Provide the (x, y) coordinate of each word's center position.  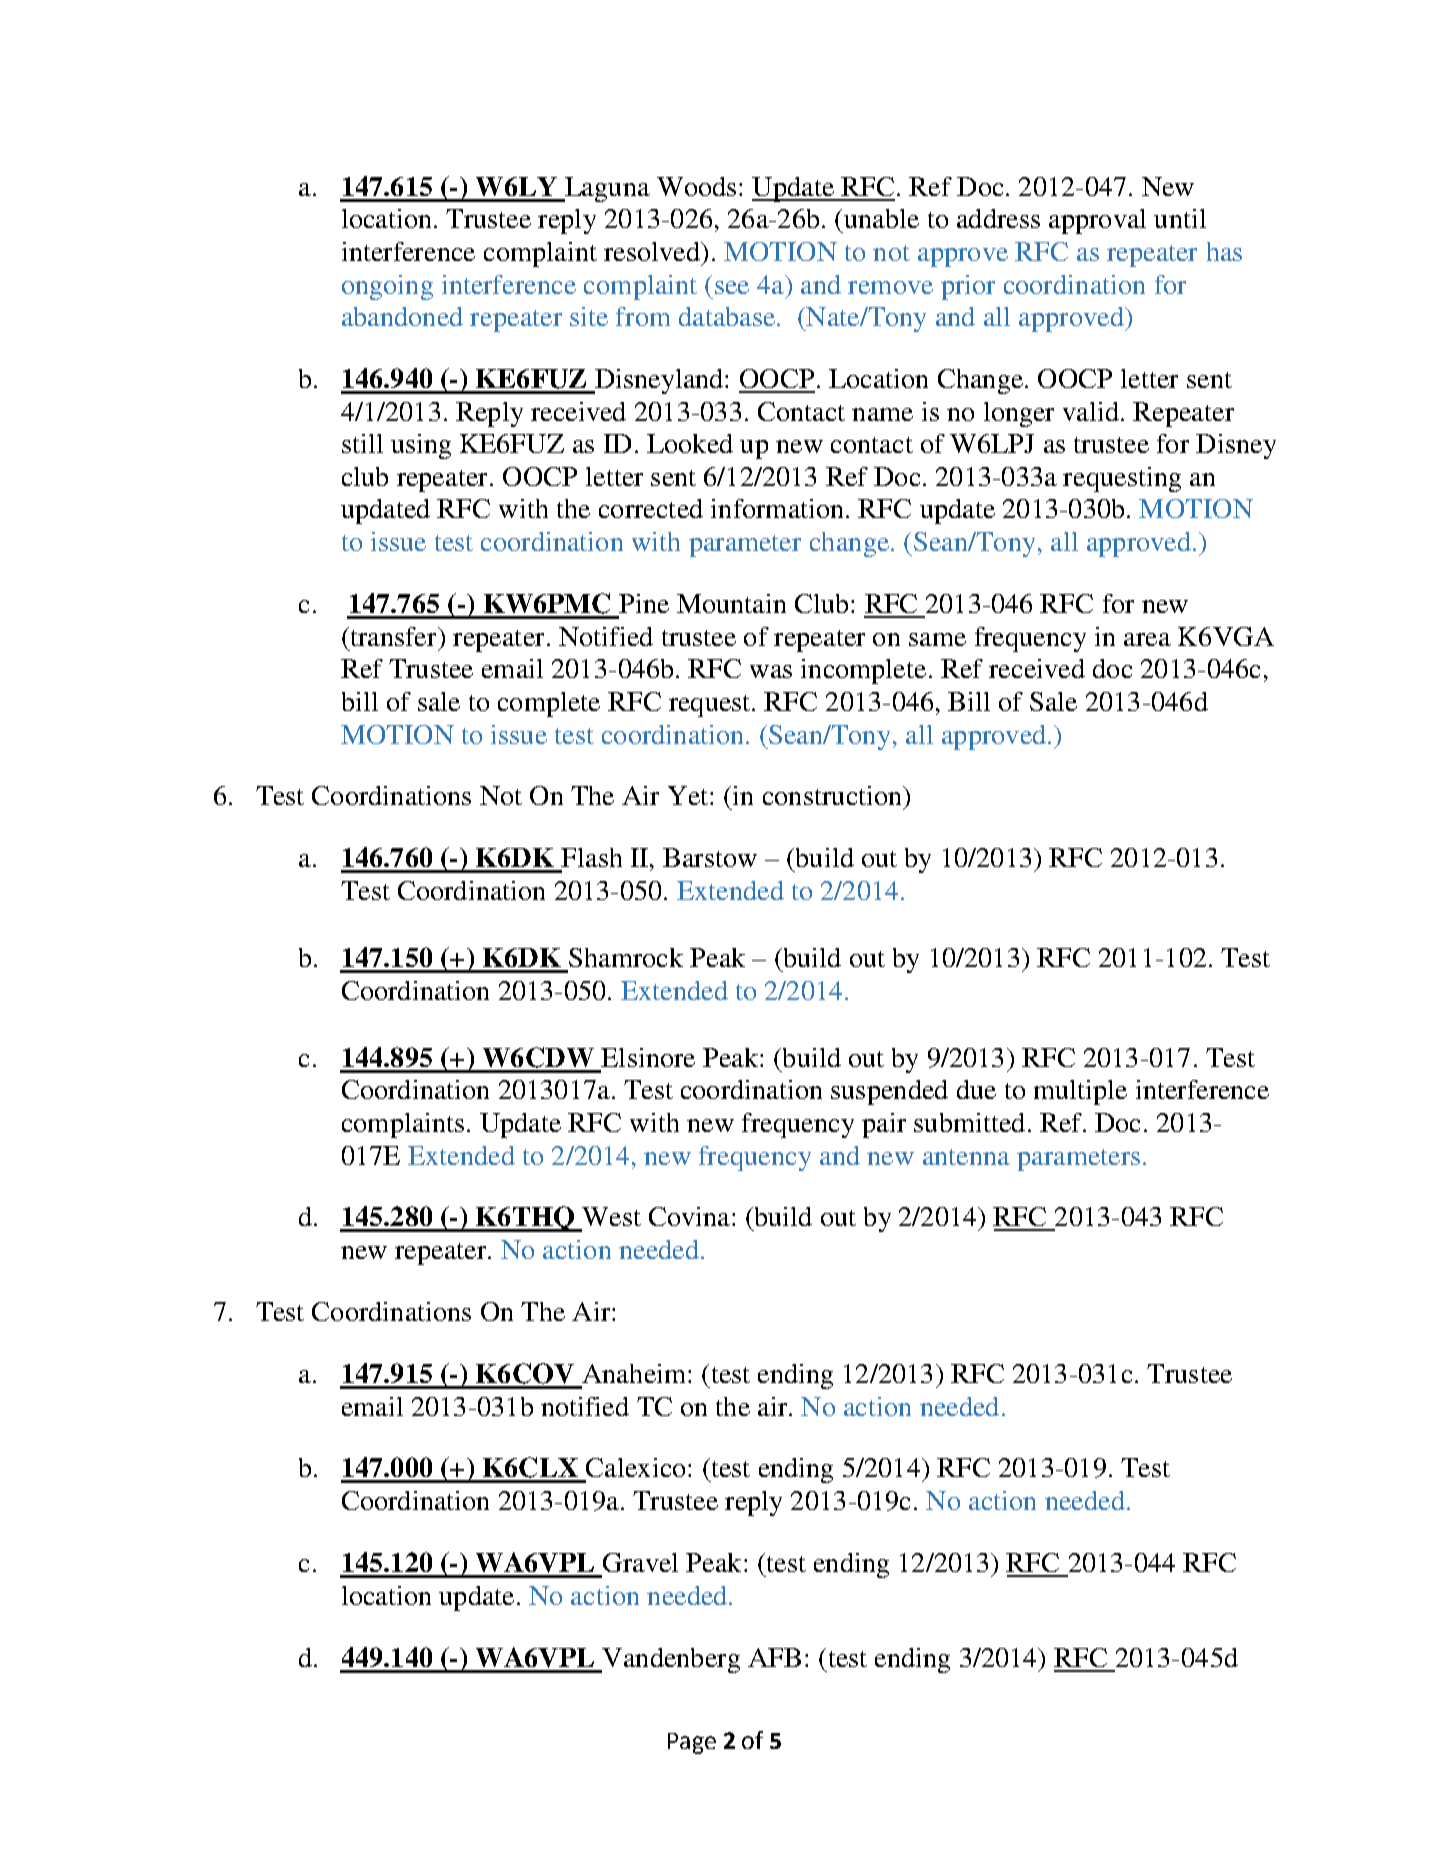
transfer (393, 636)
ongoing (387, 287)
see (732, 287)
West (611, 1216)
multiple (1080, 1092)
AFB (774, 1657)
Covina (689, 1216)
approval (1097, 221)
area (1147, 639)
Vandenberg (670, 1660)
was (771, 671)
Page (692, 1743)
